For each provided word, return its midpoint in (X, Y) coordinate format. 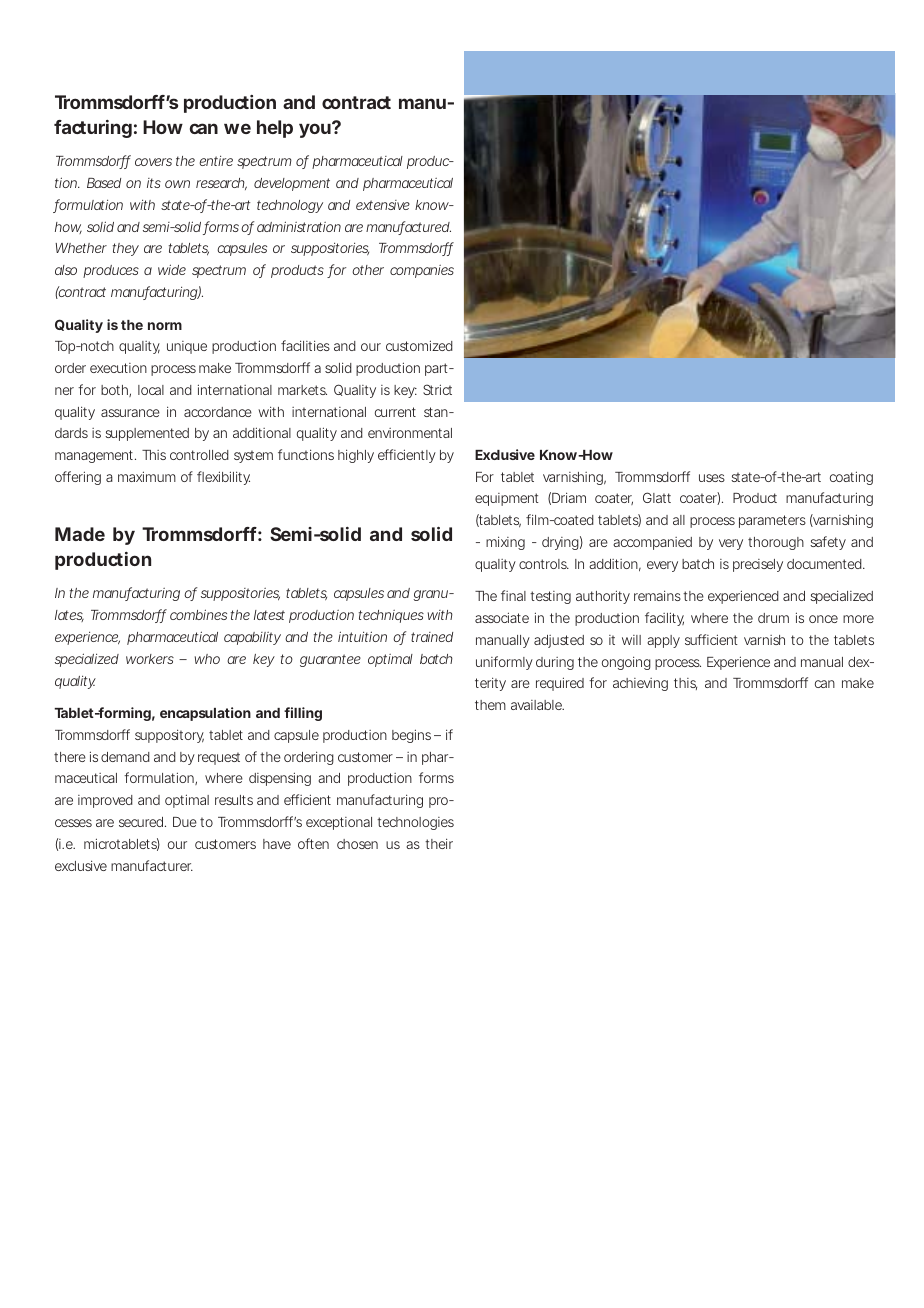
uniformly (504, 663)
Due (185, 822)
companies (422, 271)
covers (153, 162)
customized (419, 345)
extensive (383, 205)
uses (712, 478)
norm (165, 326)
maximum (147, 476)
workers (150, 659)
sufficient (711, 639)
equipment (507, 499)
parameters (772, 521)
